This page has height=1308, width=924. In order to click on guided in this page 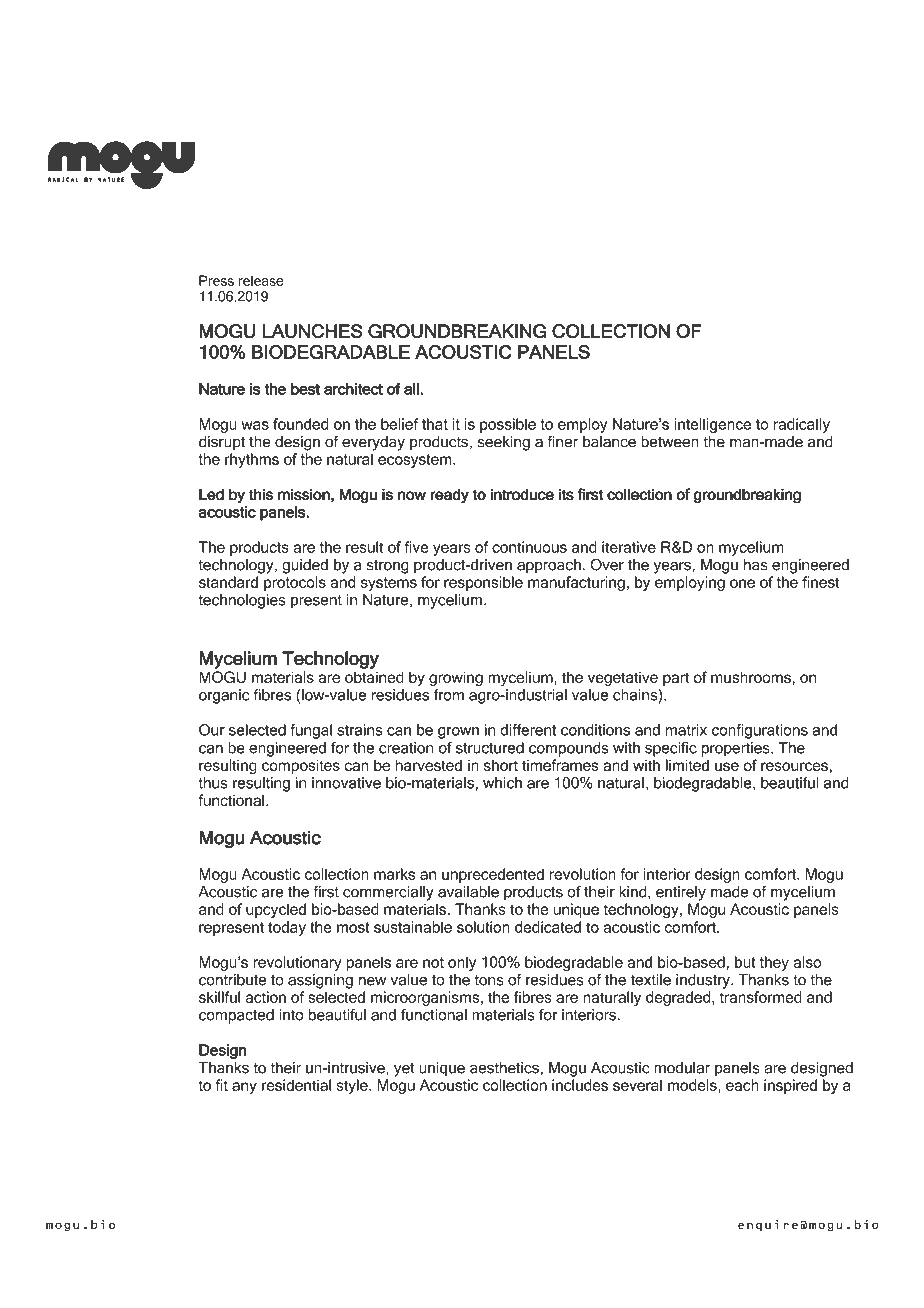, I will do `click(305, 566)`.
